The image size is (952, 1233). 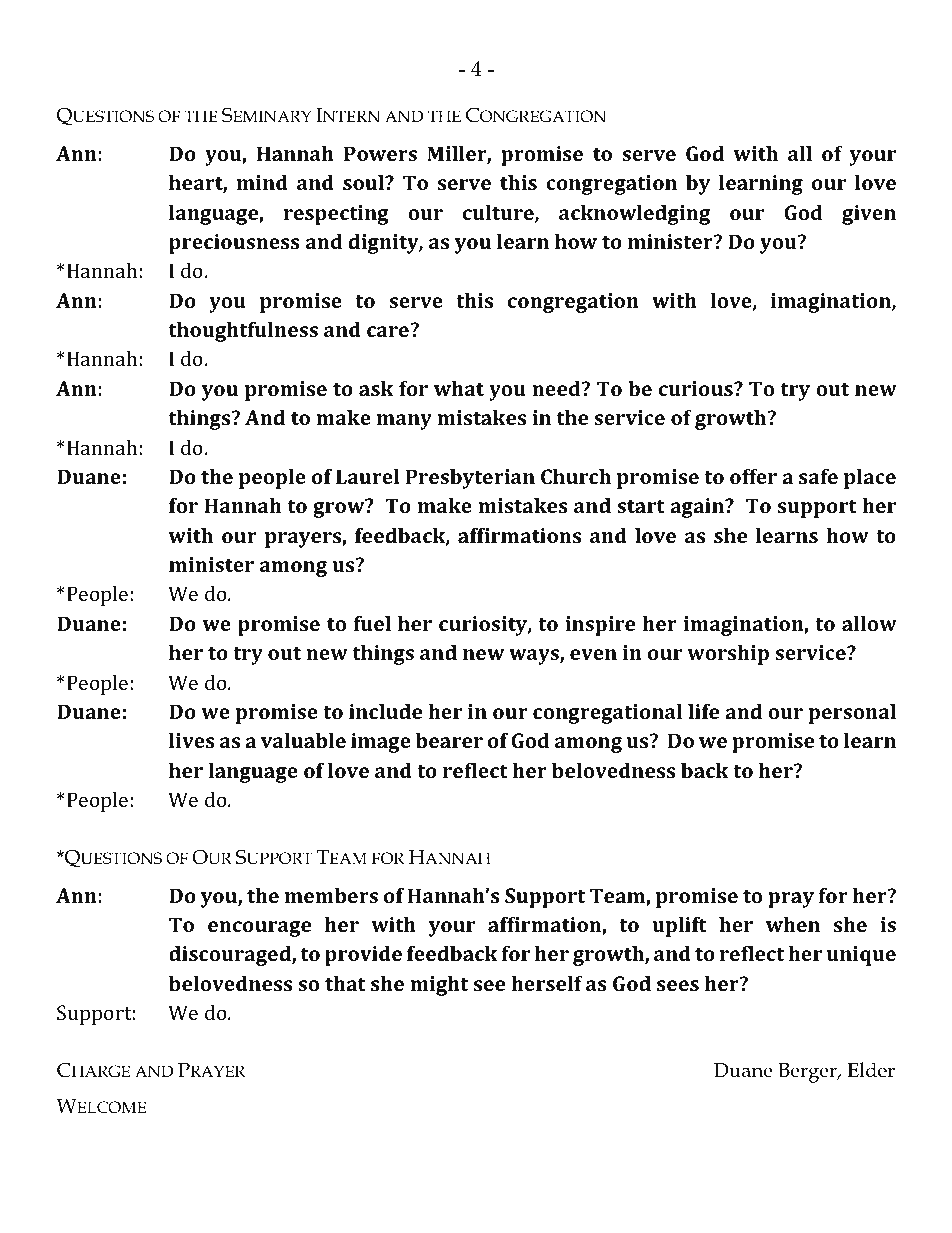 What do you see at coordinates (869, 215) in the page?
I see `given` at bounding box center [869, 215].
